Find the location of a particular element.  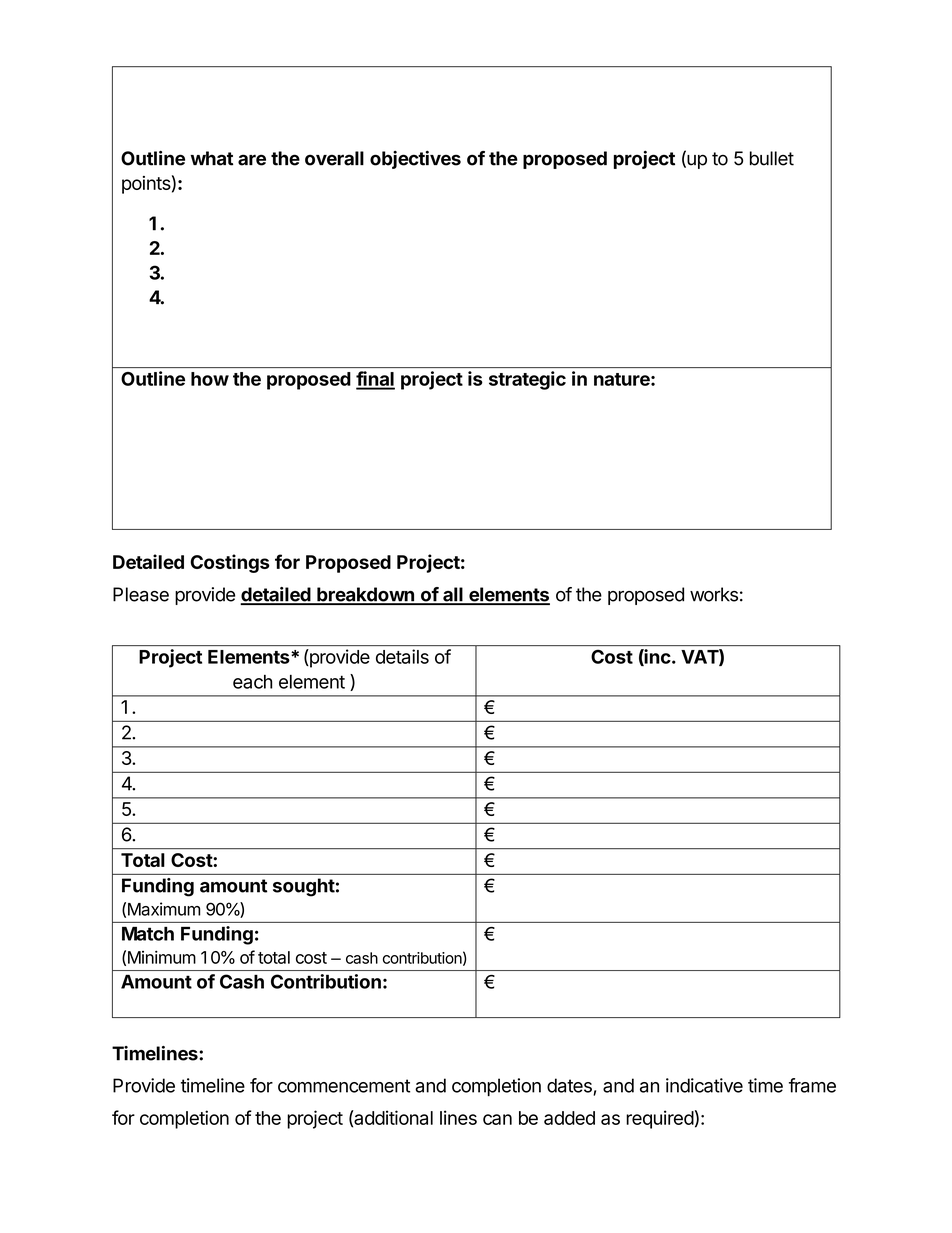

what is located at coordinates (211, 158).
